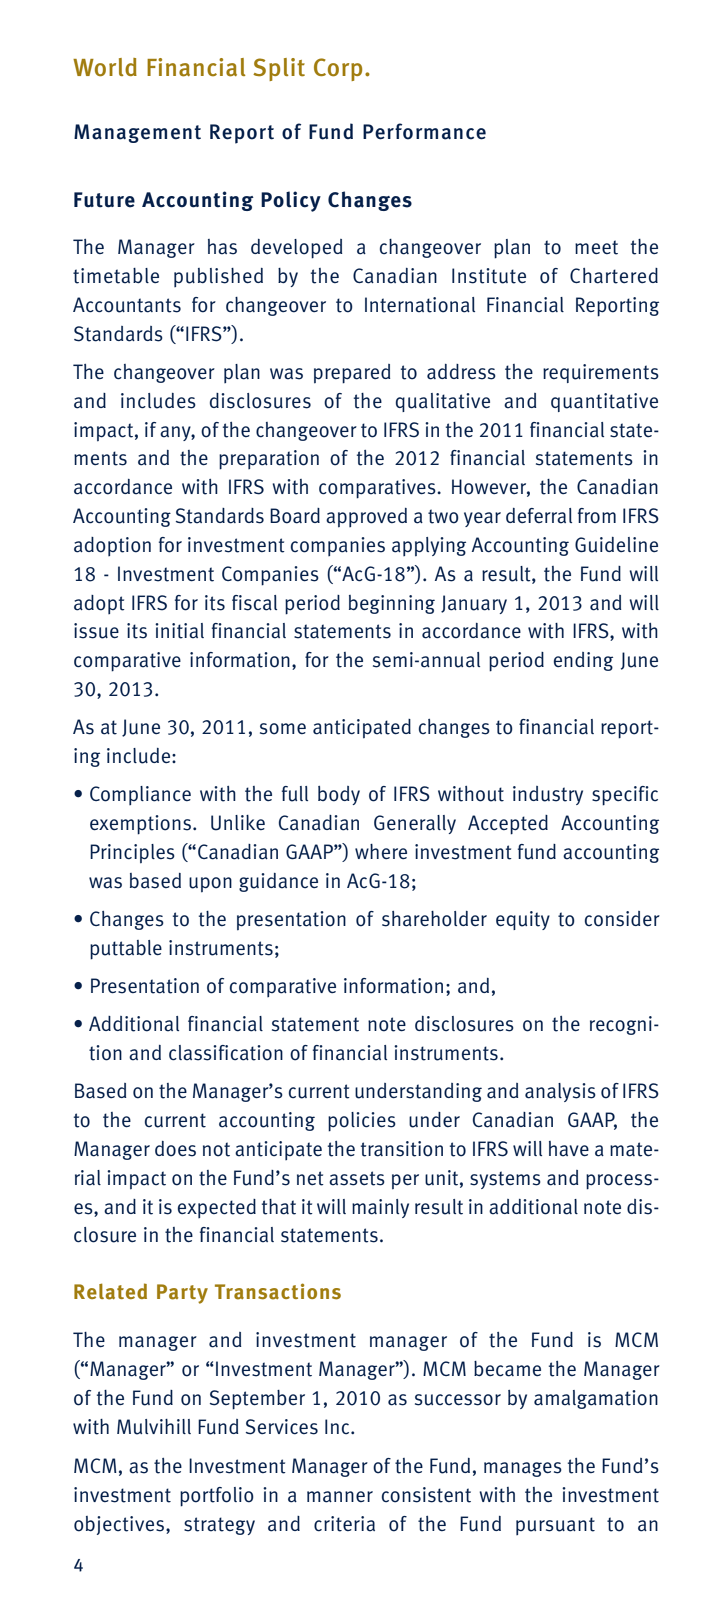 Image resolution: width=707 pixels, height=1603 pixels. What do you see at coordinates (339, 795) in the page?
I see `body` at bounding box center [339, 795].
